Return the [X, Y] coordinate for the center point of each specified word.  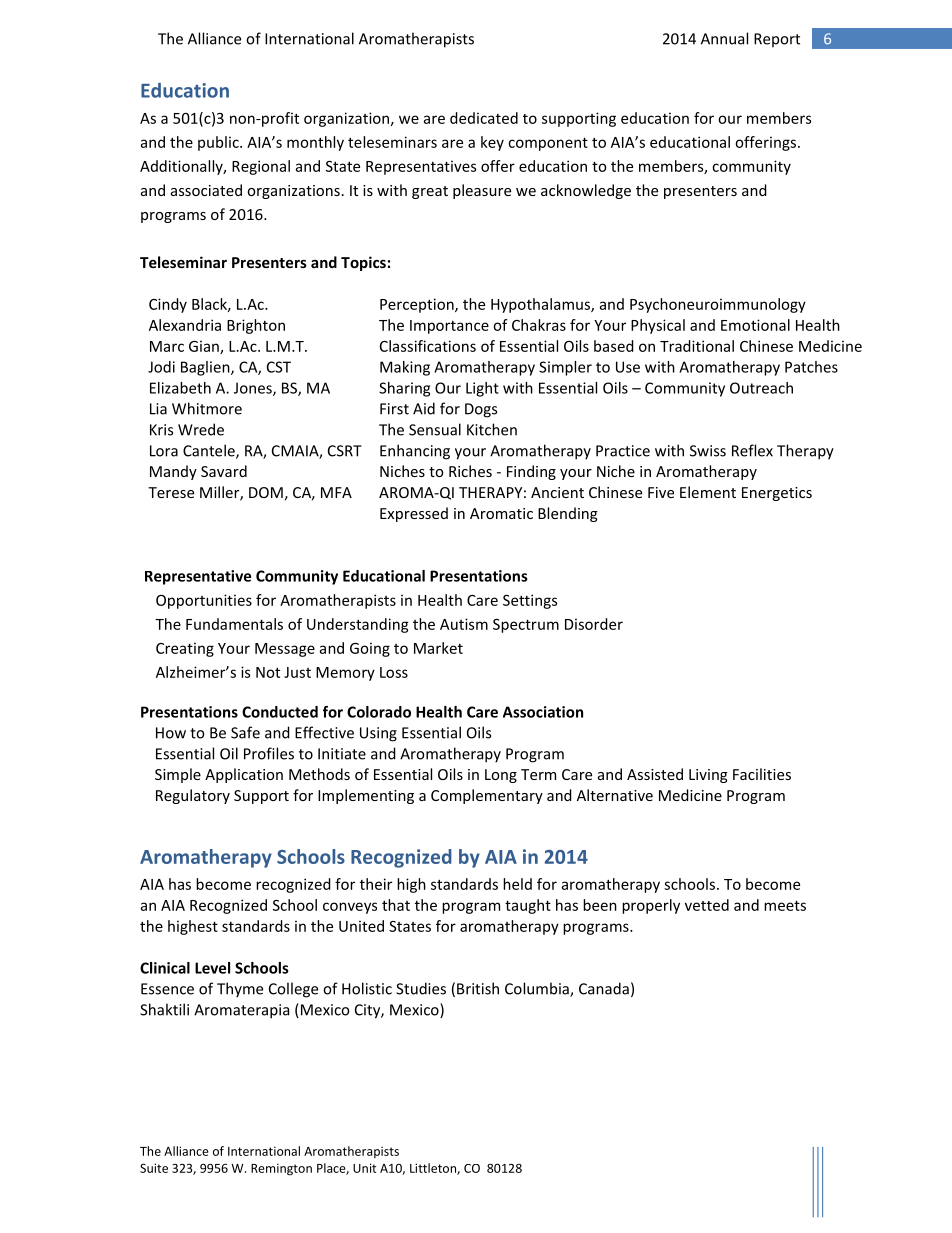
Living [708, 776]
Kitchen [492, 429]
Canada [604, 988]
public [219, 143]
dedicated [484, 118]
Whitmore [207, 408]
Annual [724, 38]
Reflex [752, 450]
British [478, 988]
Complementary [487, 796]
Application [244, 775]
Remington [281, 1169]
